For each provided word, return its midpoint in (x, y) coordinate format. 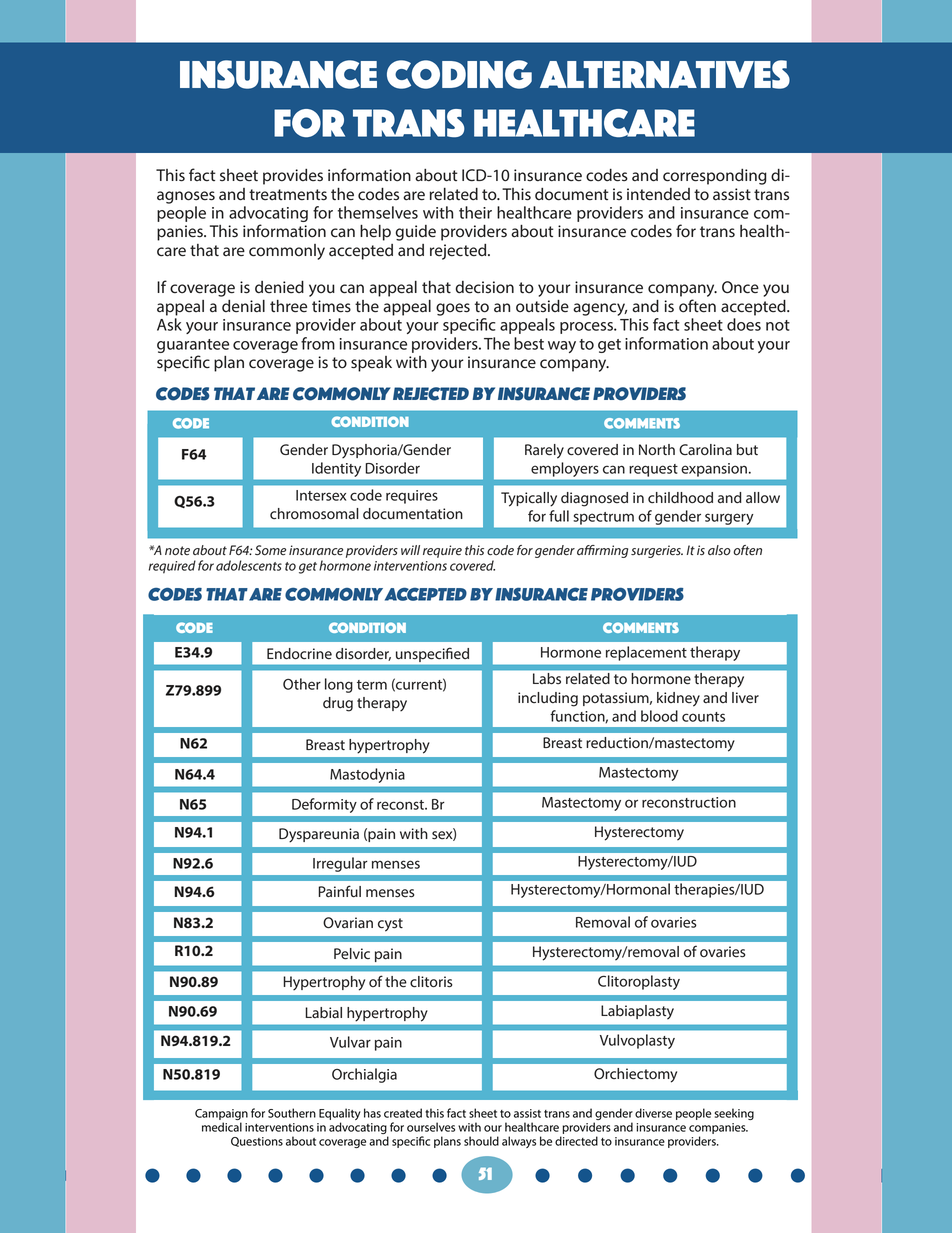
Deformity (324, 805)
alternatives (665, 74)
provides (293, 177)
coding (459, 74)
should (481, 1141)
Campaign (221, 1116)
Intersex (321, 495)
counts (703, 717)
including (548, 699)
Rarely (544, 451)
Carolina (705, 450)
